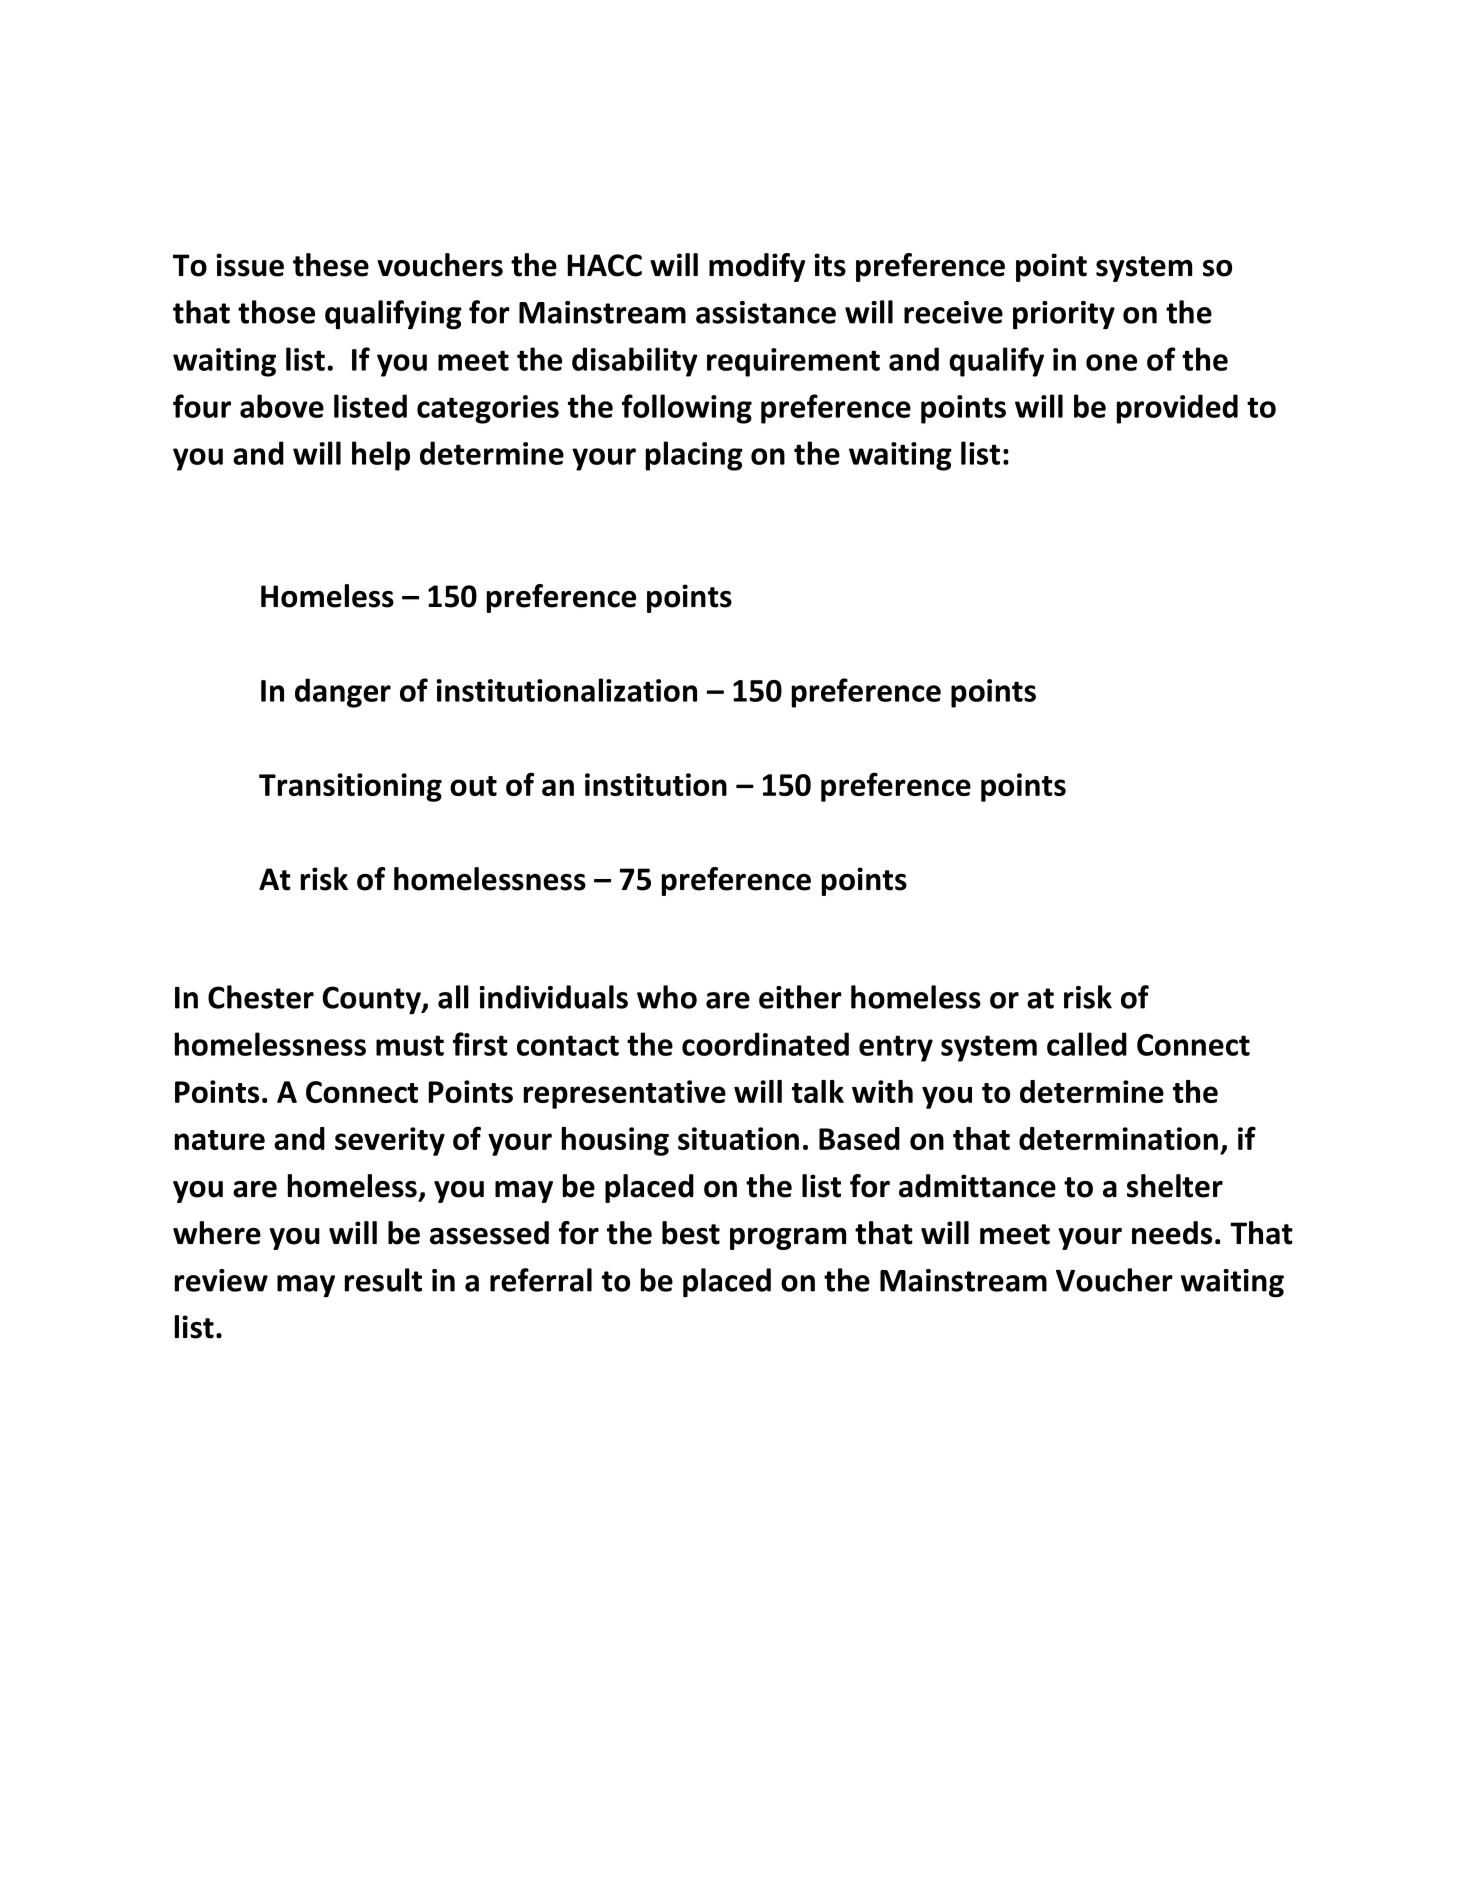  What do you see at coordinates (383, 1280) in the screenshot?
I see `result` at bounding box center [383, 1280].
